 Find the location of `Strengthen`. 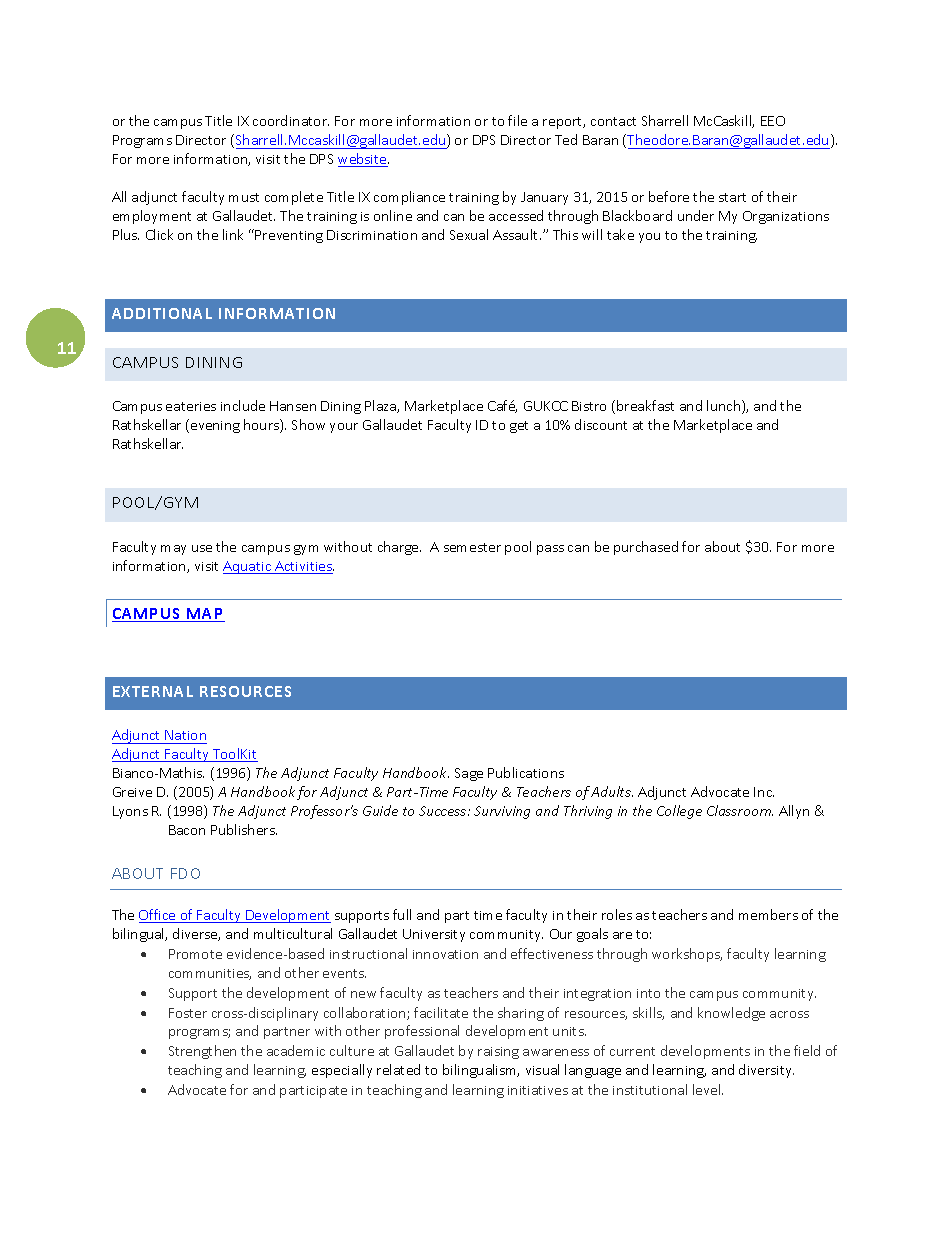

Strengthen is located at coordinates (202, 1052).
